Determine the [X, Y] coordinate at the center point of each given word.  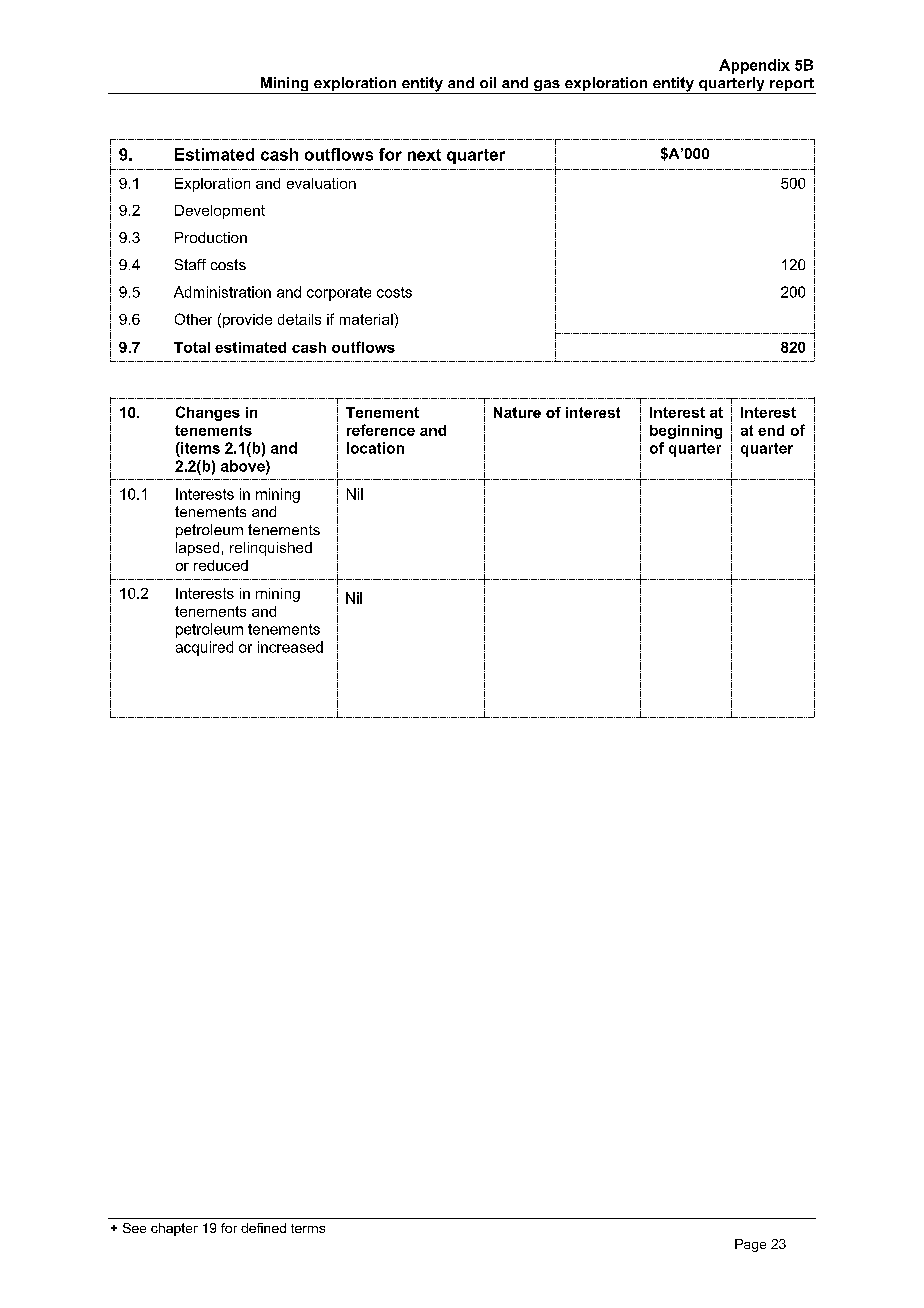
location [375, 448]
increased [290, 647]
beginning [686, 432]
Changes [208, 413]
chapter [174, 1229]
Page [750, 1245]
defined [263, 1228]
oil [488, 82]
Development [220, 212]
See [134, 1228]
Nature [517, 412]
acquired [204, 648]
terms [308, 1228]
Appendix [754, 66]
